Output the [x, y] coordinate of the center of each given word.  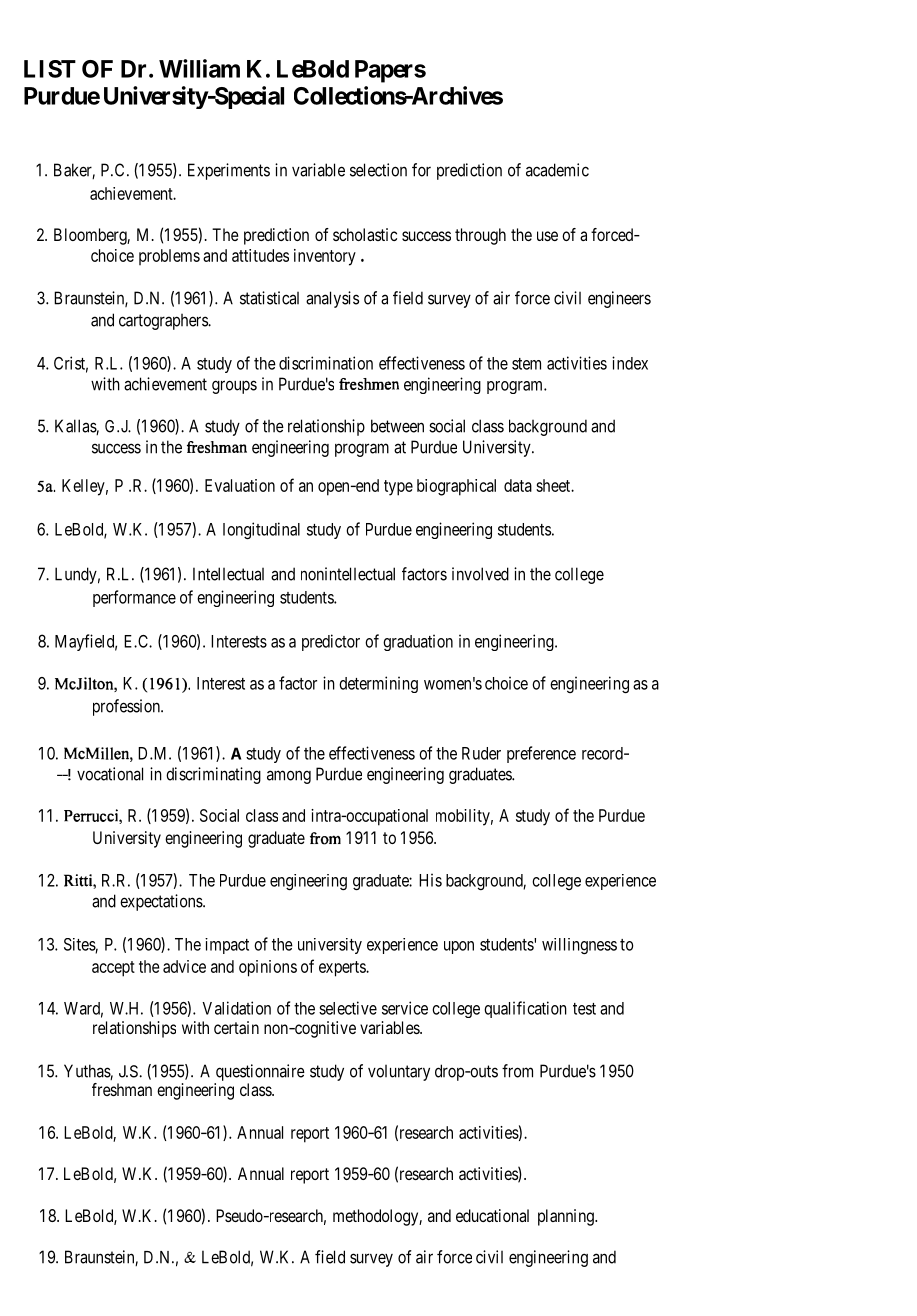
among [289, 777]
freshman [122, 1089]
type [398, 488]
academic [557, 170]
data [518, 485]
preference [541, 754]
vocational [110, 774]
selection [378, 170]
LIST [50, 69]
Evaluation [240, 485]
